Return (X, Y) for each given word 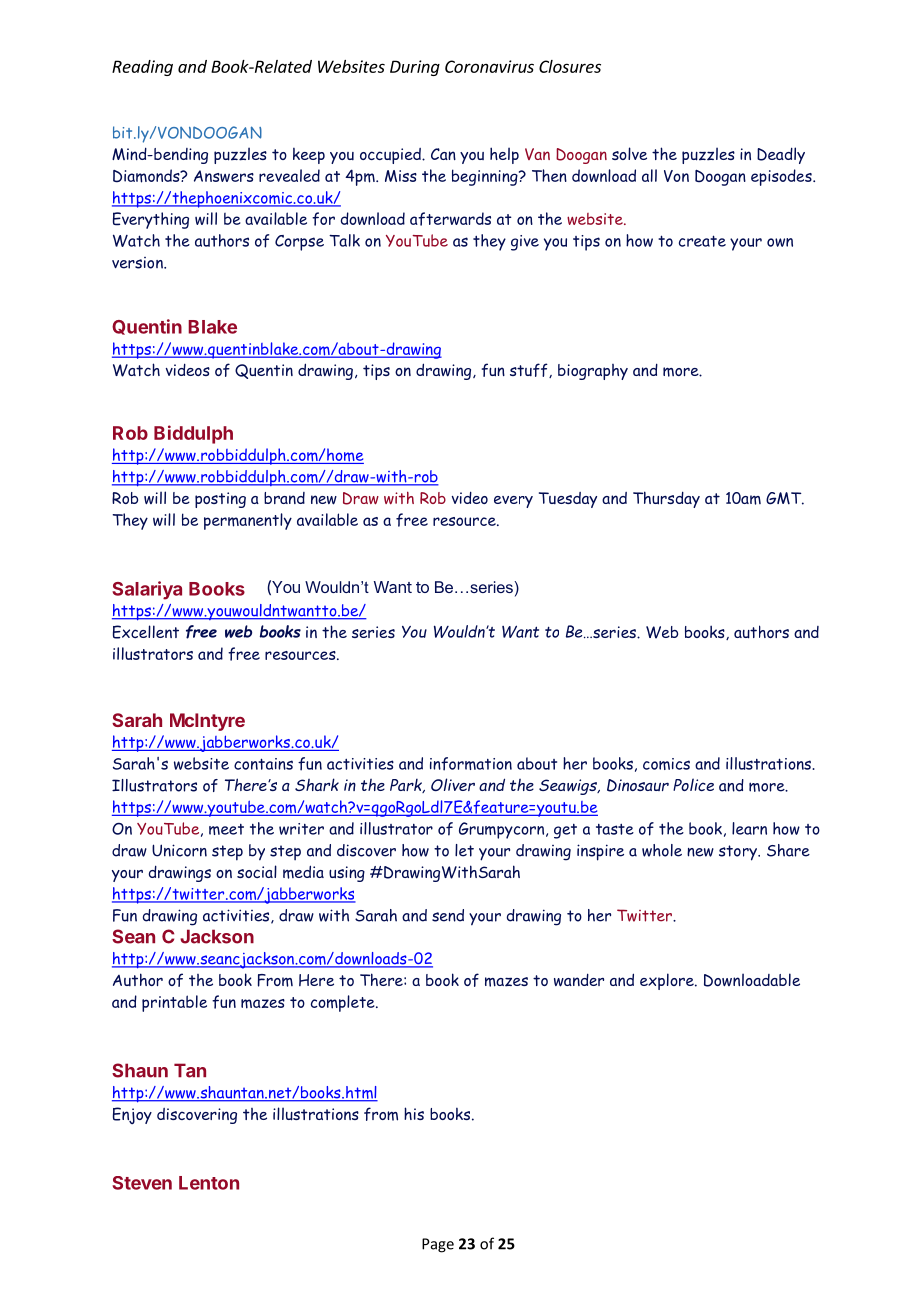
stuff (530, 370)
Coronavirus (489, 66)
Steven (142, 1183)
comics (666, 764)
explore (668, 981)
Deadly (781, 155)
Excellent (146, 632)
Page (438, 1245)
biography (593, 372)
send (448, 915)
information (471, 764)
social (257, 871)
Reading (142, 68)
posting (220, 500)
